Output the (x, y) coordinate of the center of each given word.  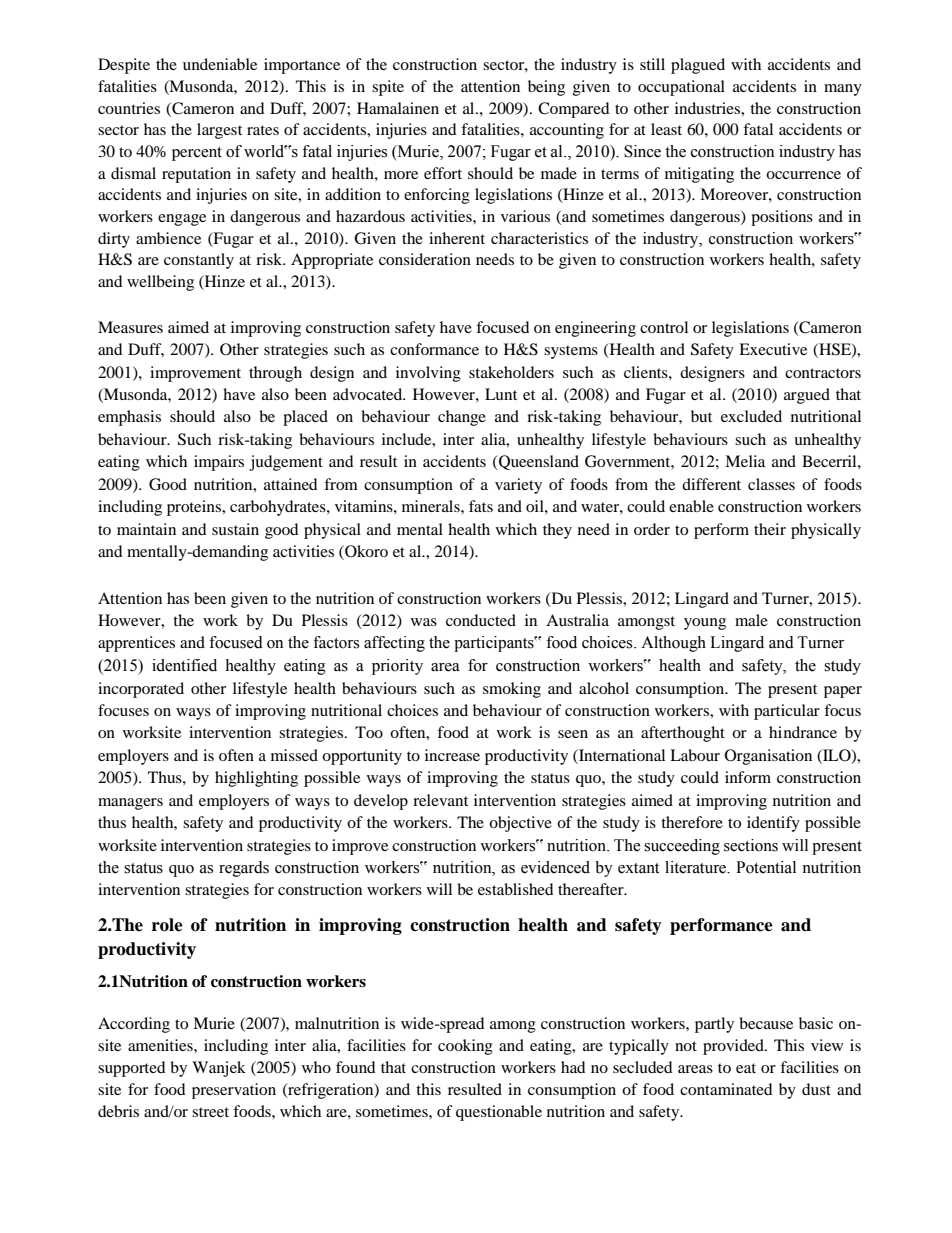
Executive (773, 349)
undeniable (220, 64)
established (516, 889)
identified (184, 665)
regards (244, 869)
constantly (199, 261)
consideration (425, 259)
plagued (698, 66)
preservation (234, 1091)
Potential (766, 867)
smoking (512, 690)
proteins (195, 508)
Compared (574, 110)
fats (481, 506)
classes (771, 484)
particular (787, 712)
